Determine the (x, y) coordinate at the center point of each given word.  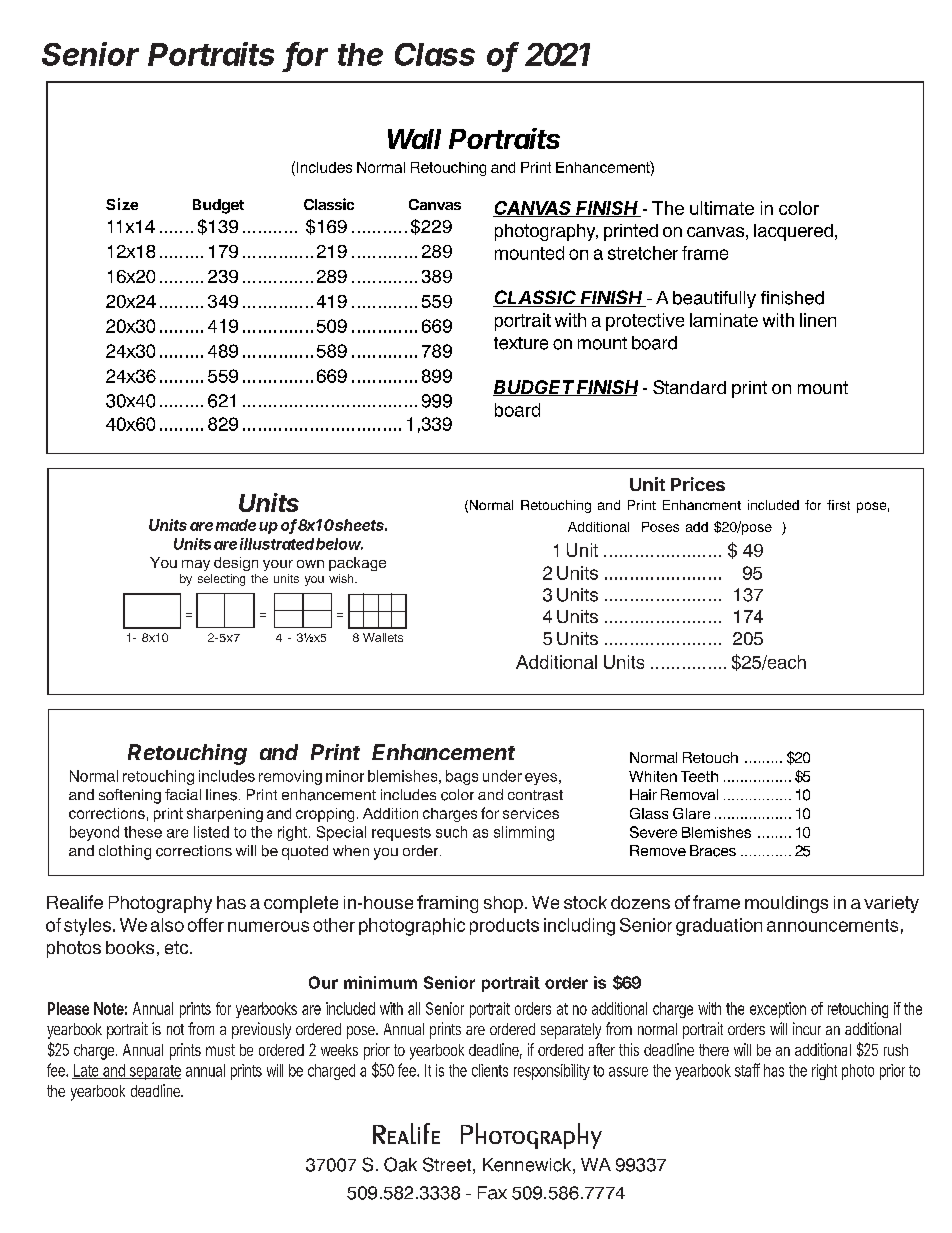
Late (87, 1071)
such (451, 832)
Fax (492, 1193)
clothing (125, 852)
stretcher (643, 253)
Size (122, 204)
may (196, 565)
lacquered (793, 232)
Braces (713, 851)
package (357, 564)
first (838, 505)
